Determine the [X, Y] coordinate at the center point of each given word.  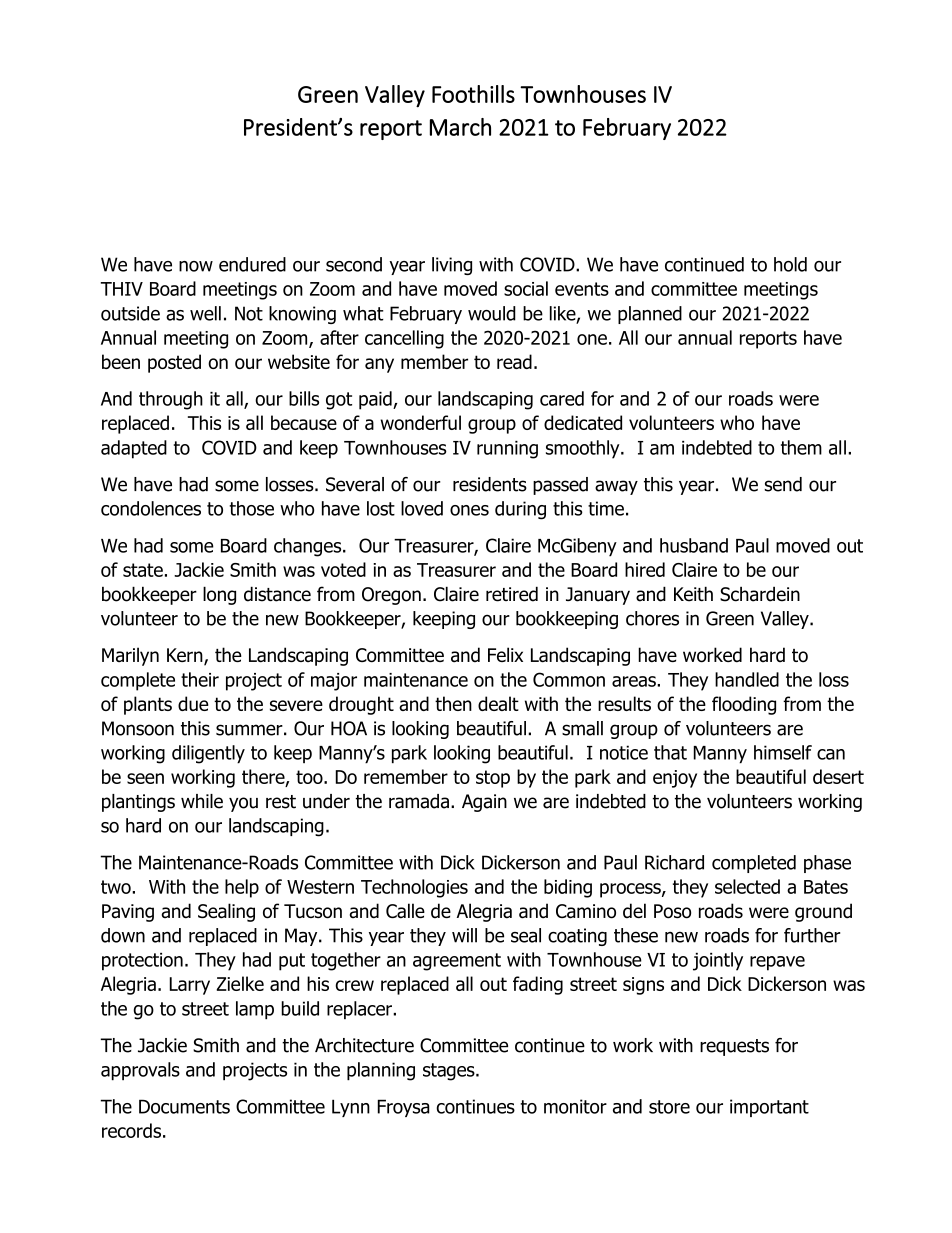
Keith [693, 594]
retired [512, 594]
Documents [184, 1106]
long [219, 595]
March [460, 127]
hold [790, 264]
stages [450, 1072]
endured [252, 264]
